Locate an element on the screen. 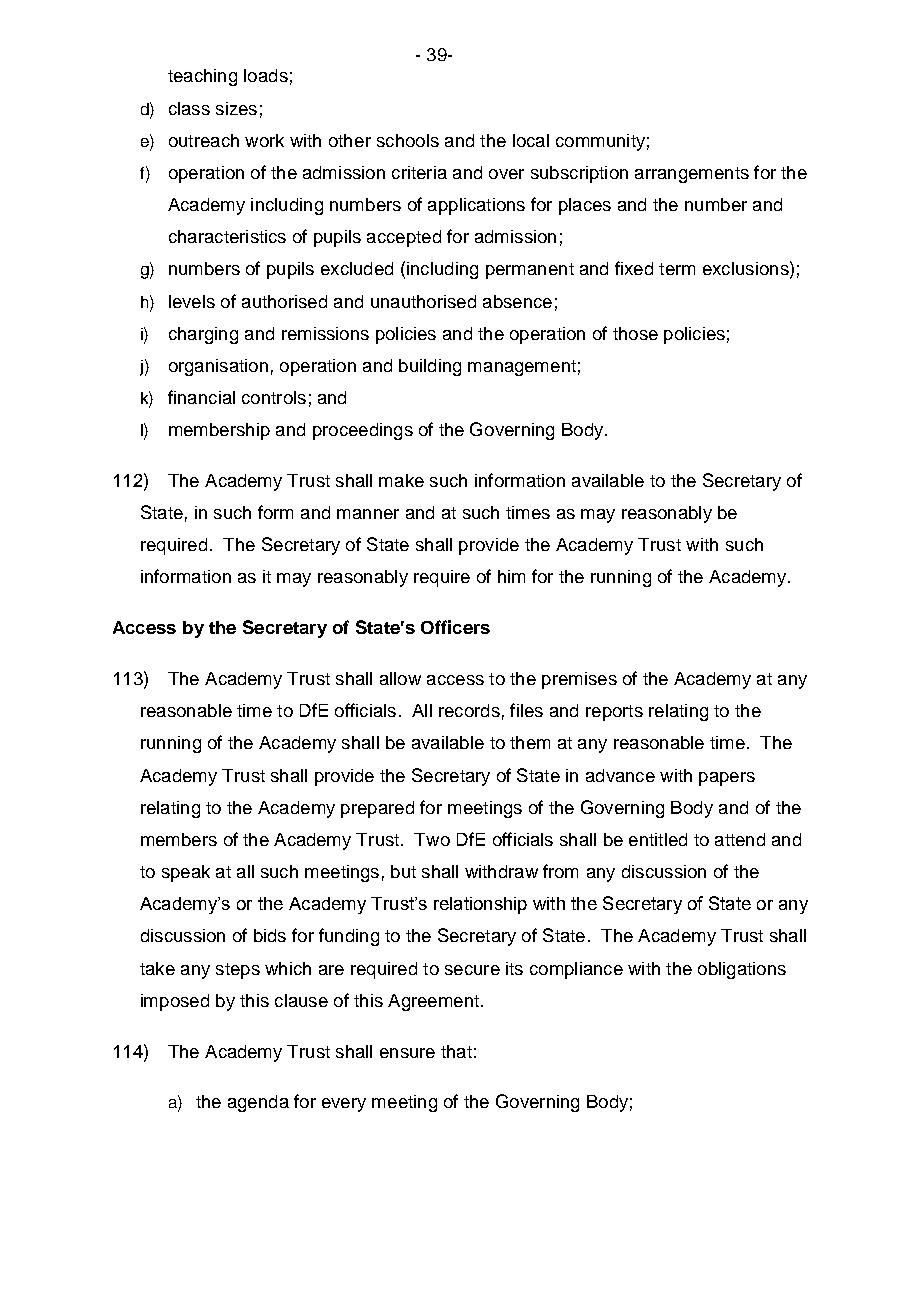 The width and height of the screenshot is (924, 1308). schools is located at coordinates (408, 140).
